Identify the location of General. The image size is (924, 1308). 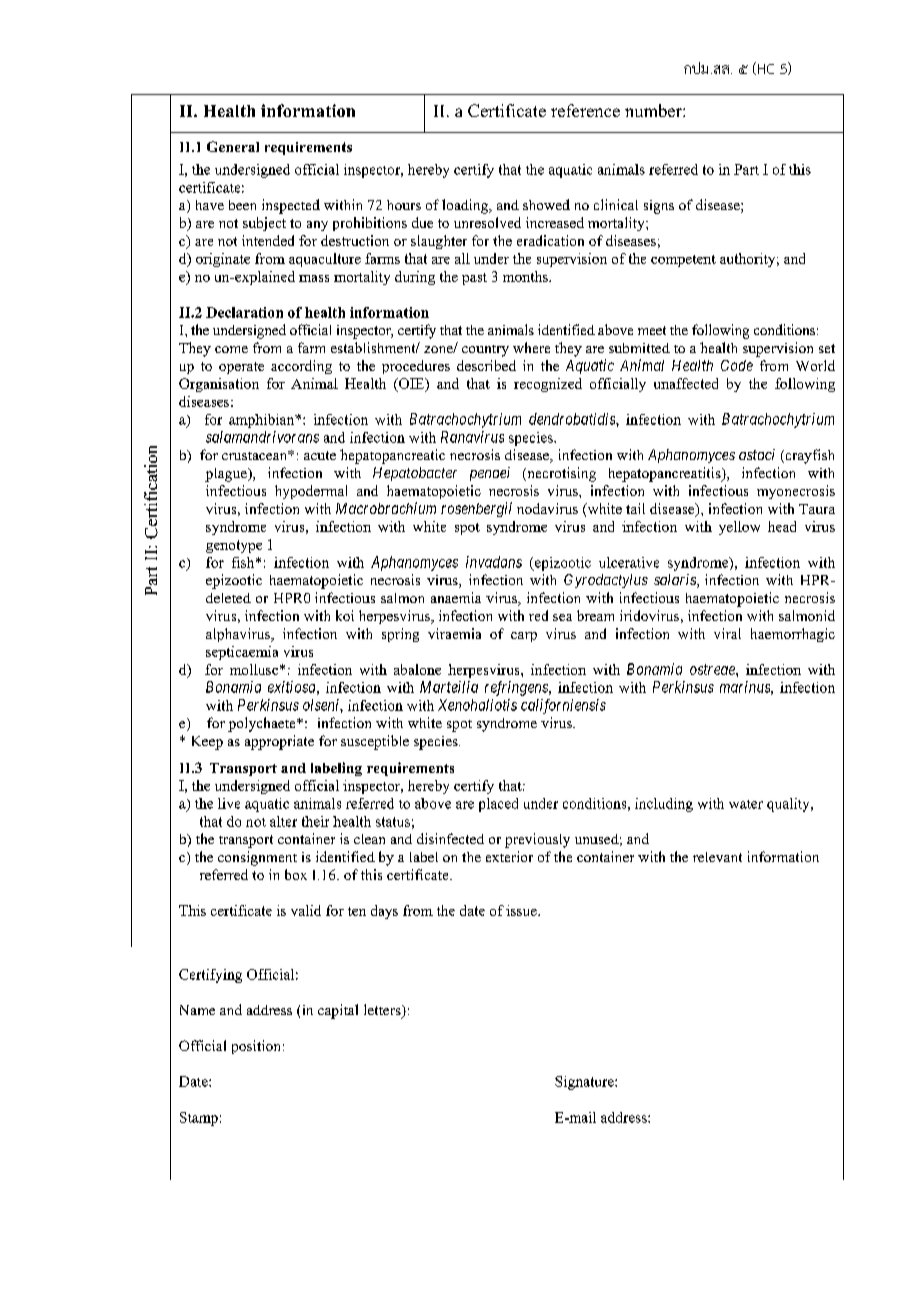
(233, 146).
